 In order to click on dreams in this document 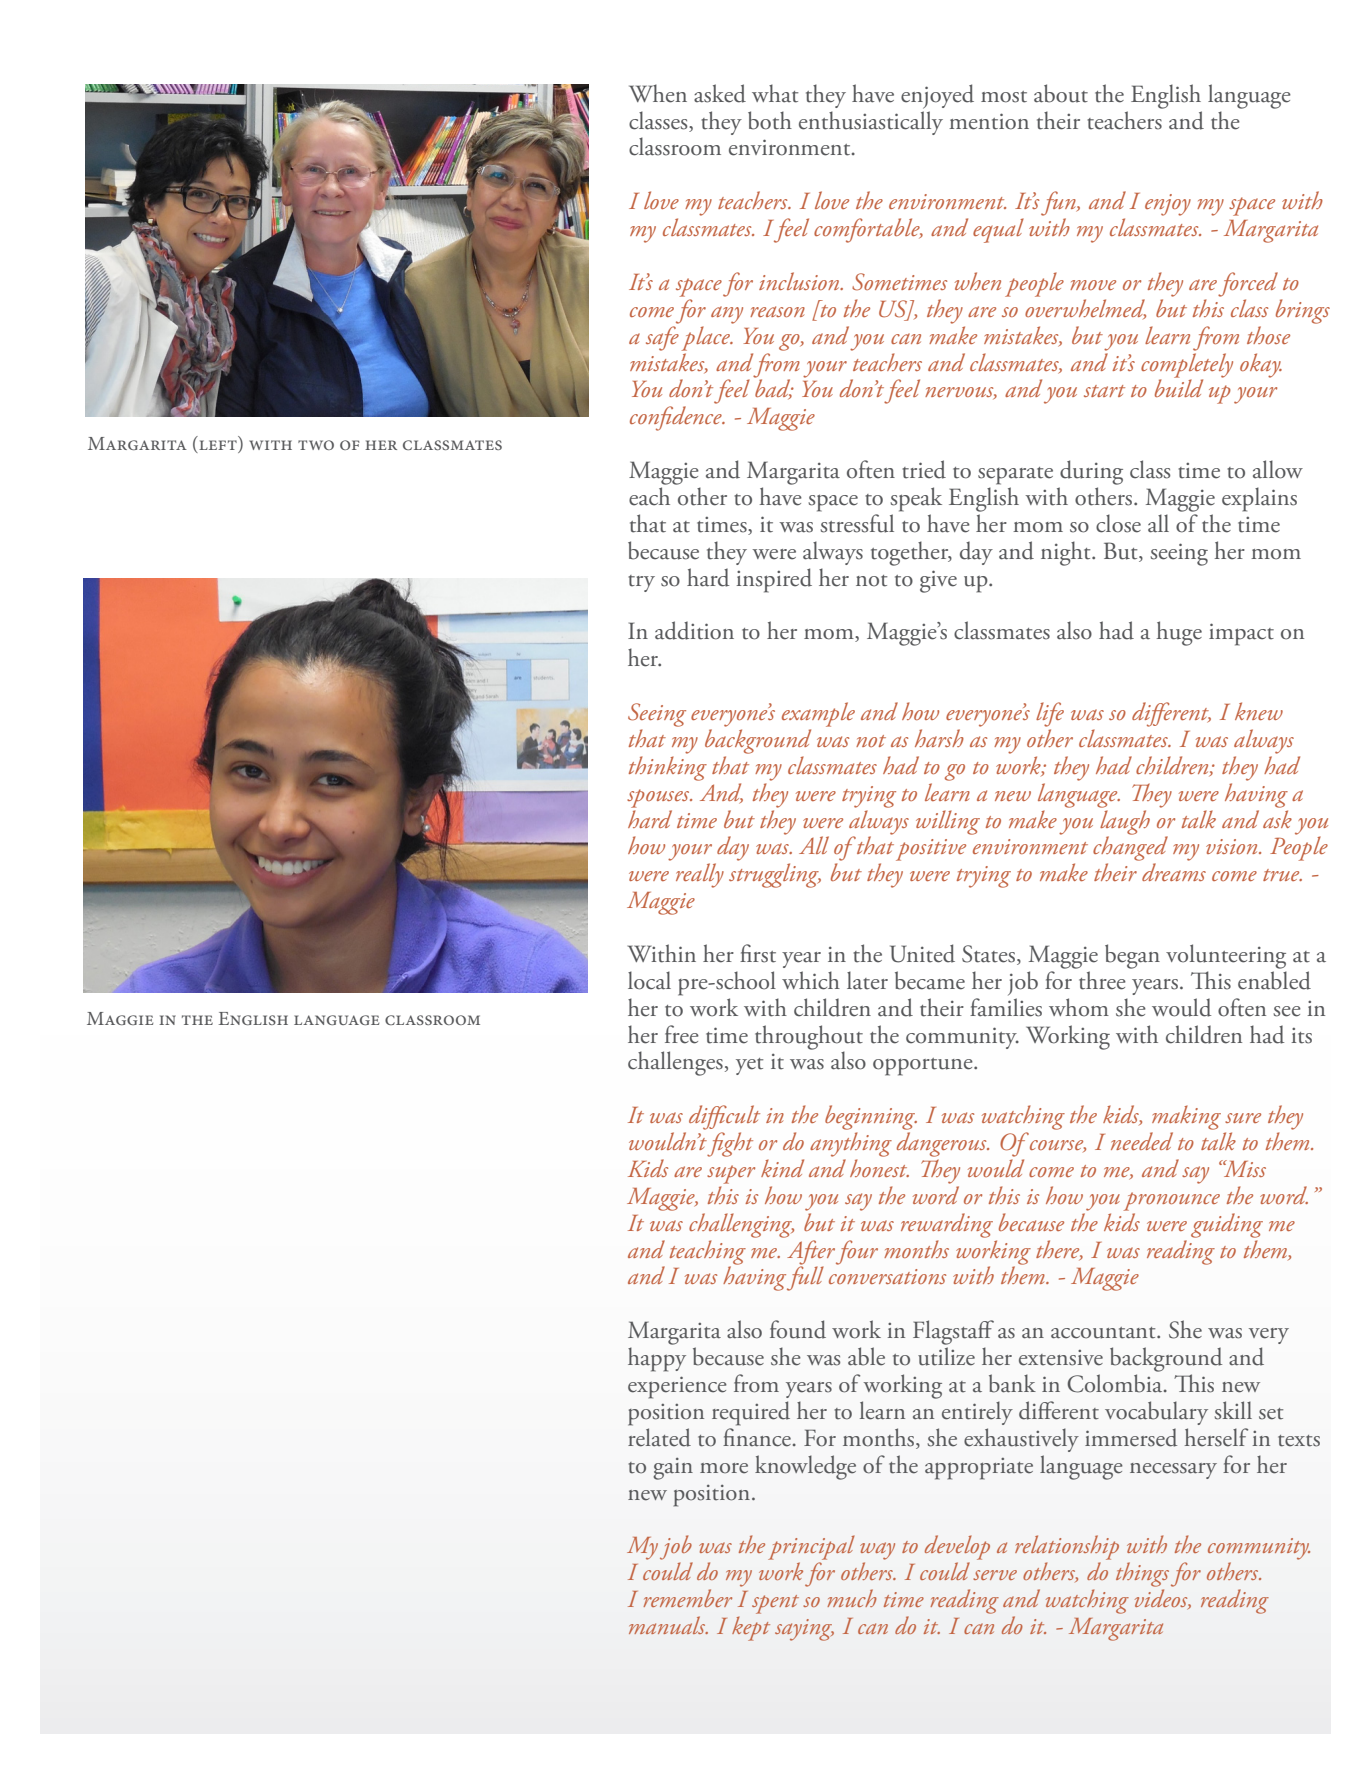, I will do `click(1174, 872)`.
